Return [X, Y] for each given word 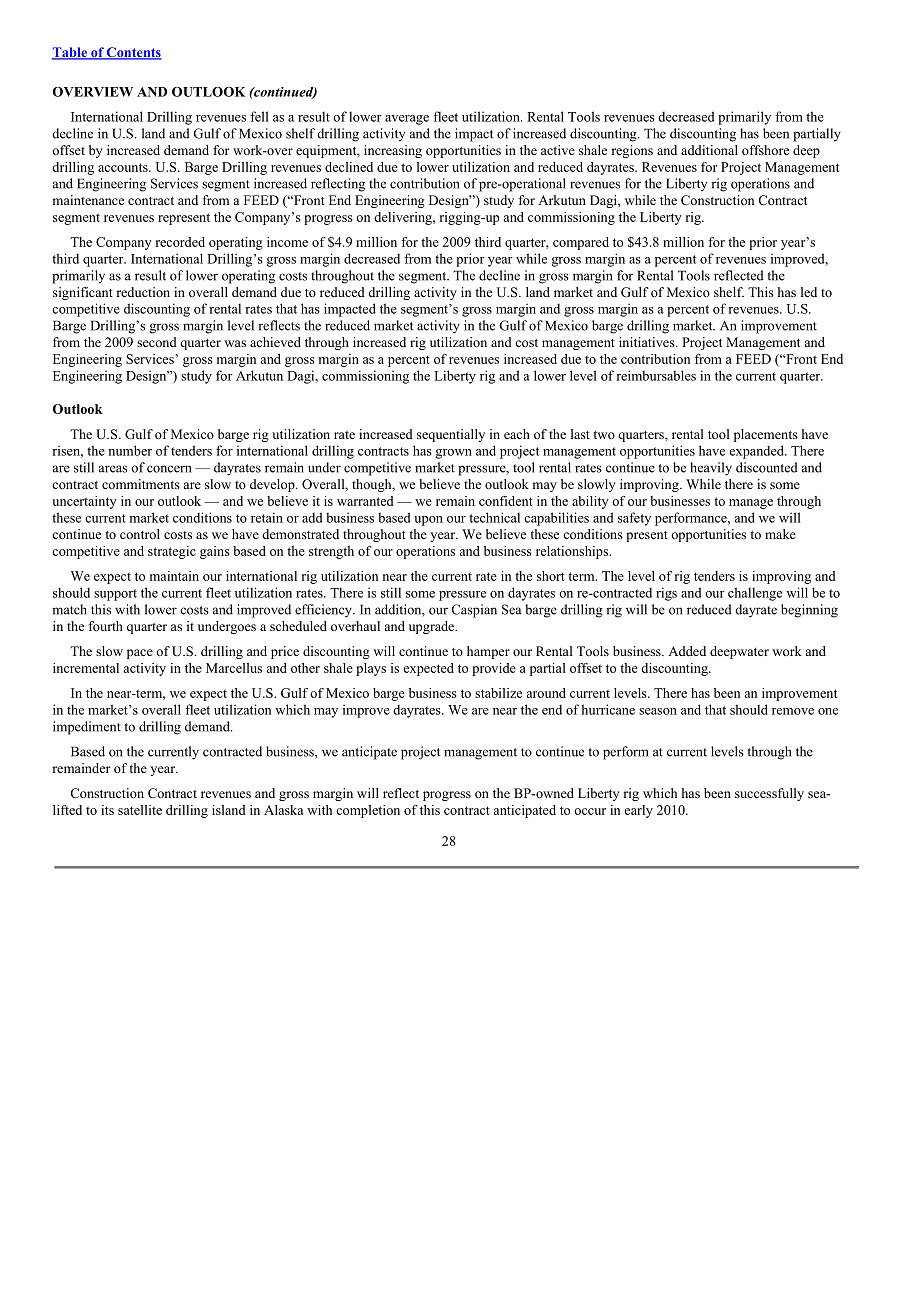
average [407, 120]
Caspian [474, 611]
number [130, 450]
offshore [765, 150]
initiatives [648, 342]
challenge [755, 594]
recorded [180, 242]
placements [766, 435]
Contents [133, 53]
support [115, 595]
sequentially [451, 435]
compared [581, 243]
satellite [140, 810]
